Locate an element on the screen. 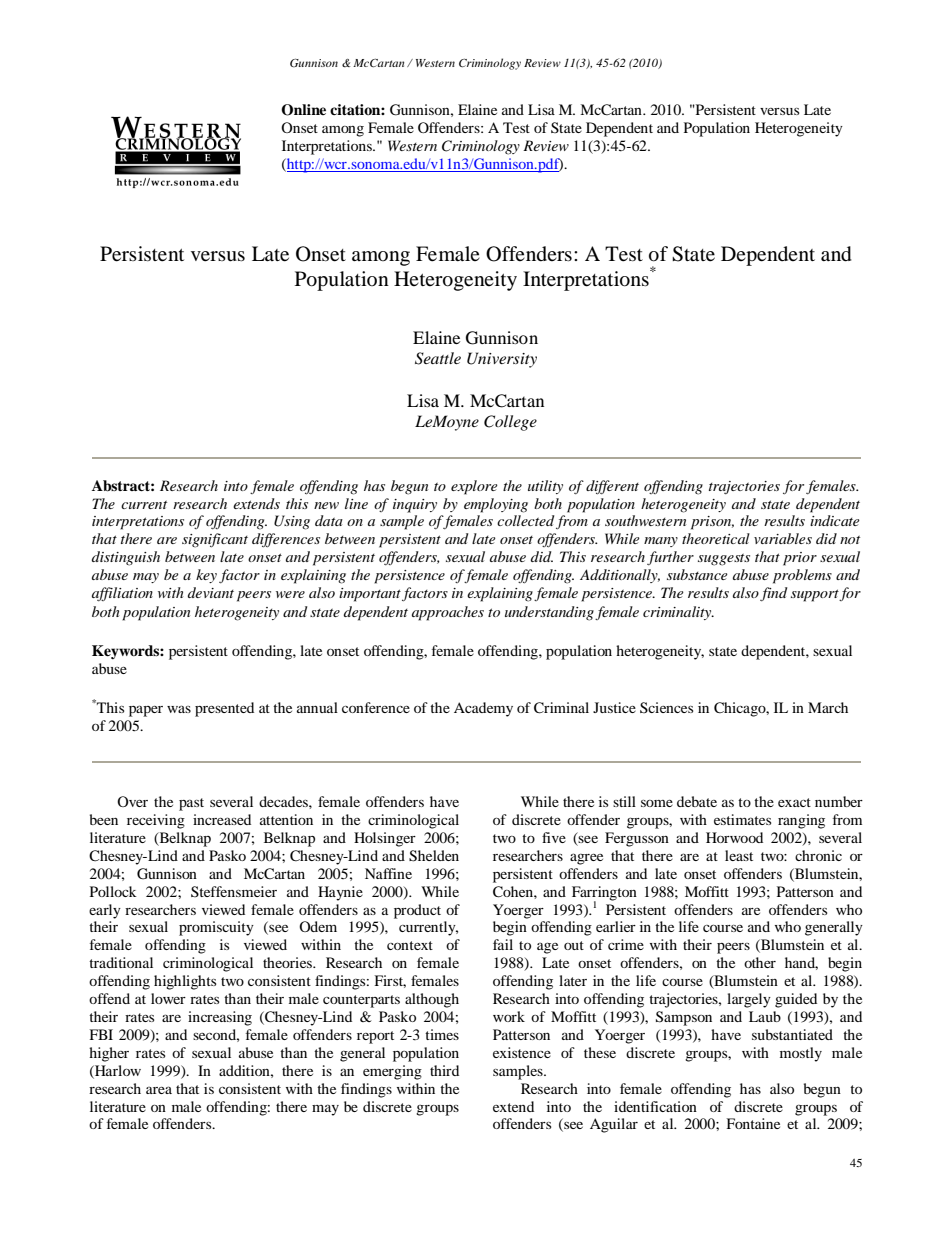  University is located at coordinates (502, 360).
